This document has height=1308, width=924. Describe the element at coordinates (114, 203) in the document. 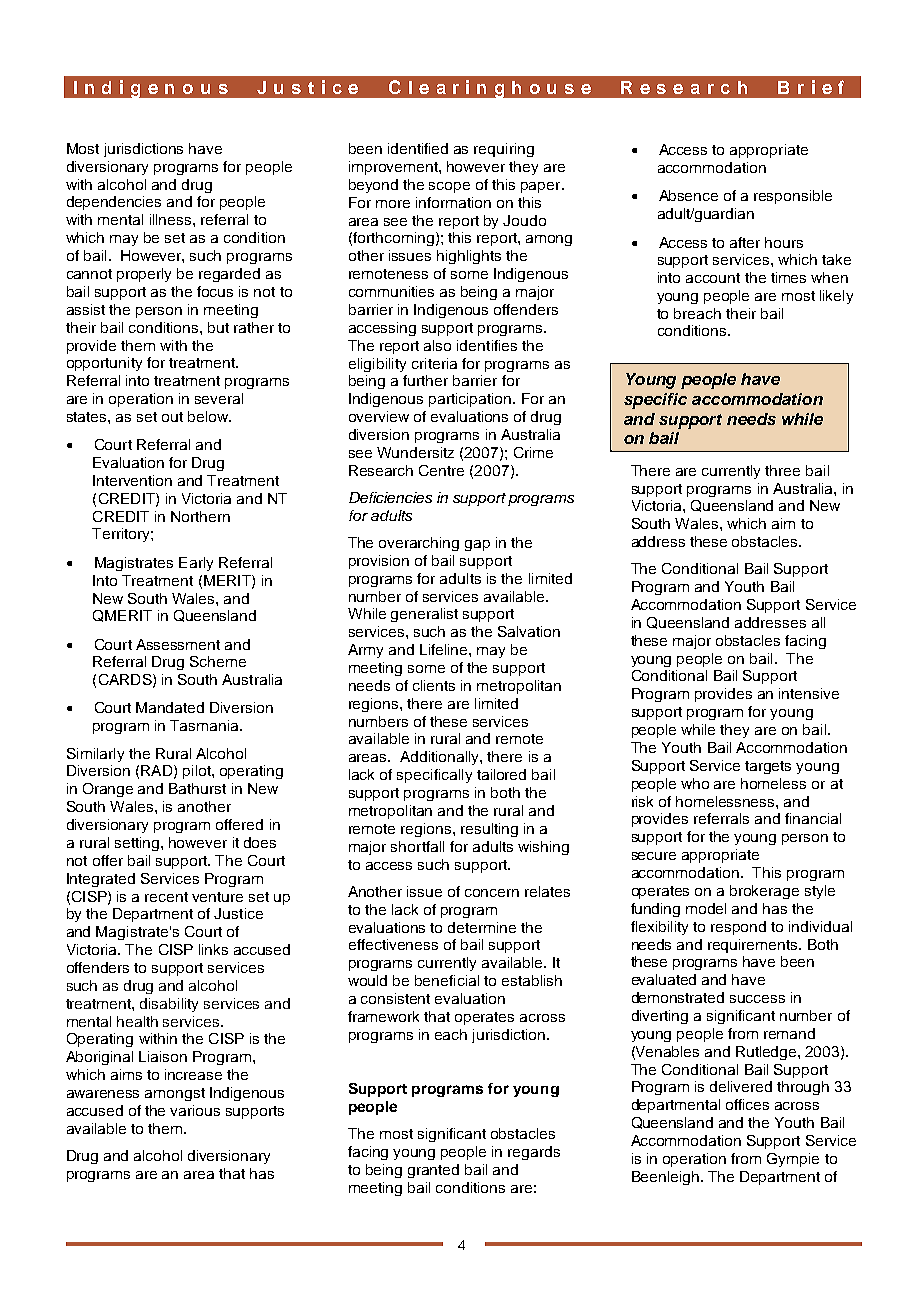

I see `dependencies` at that location.
